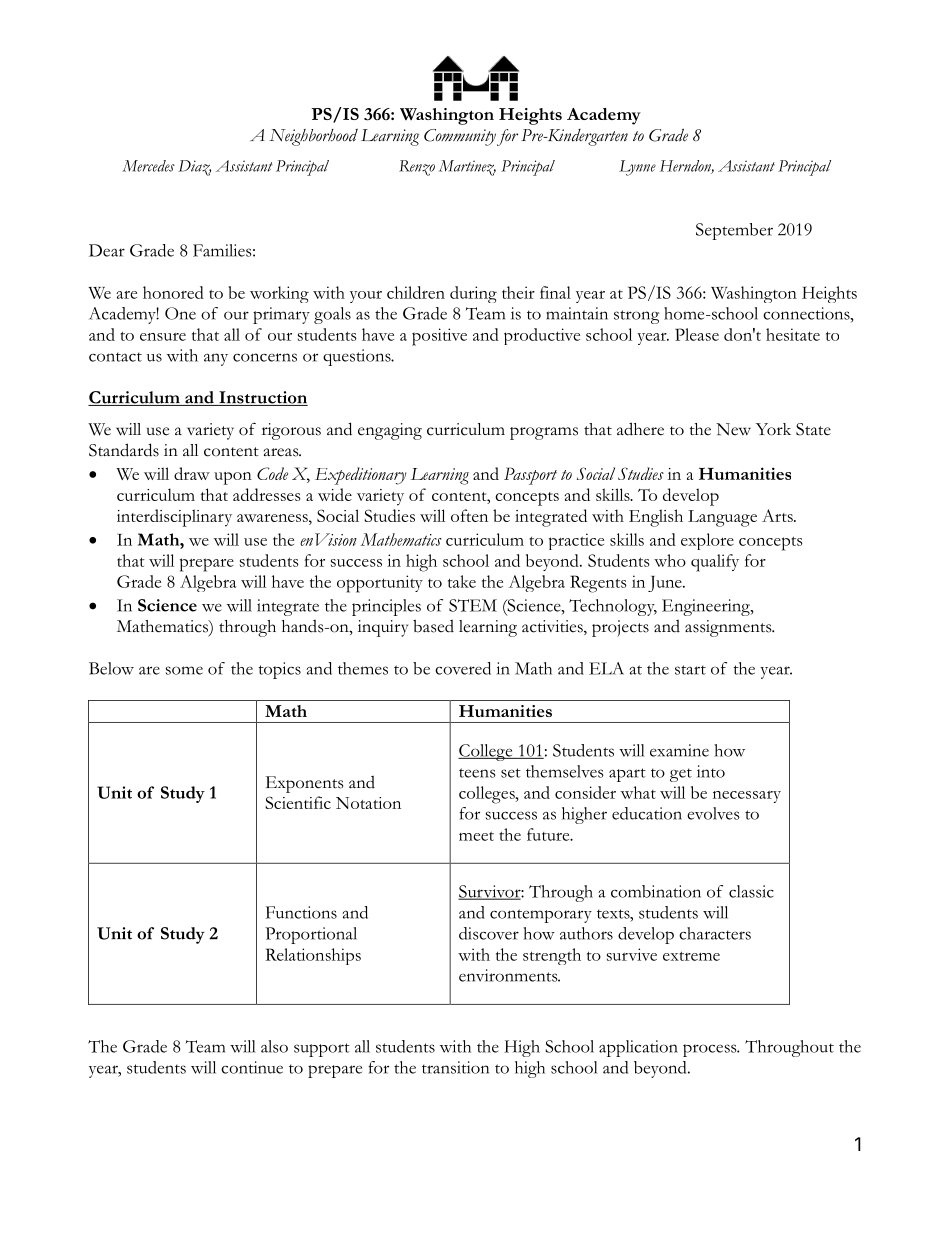 This screenshot has width=952, height=1233. I want to click on STEM, so click(473, 605).
